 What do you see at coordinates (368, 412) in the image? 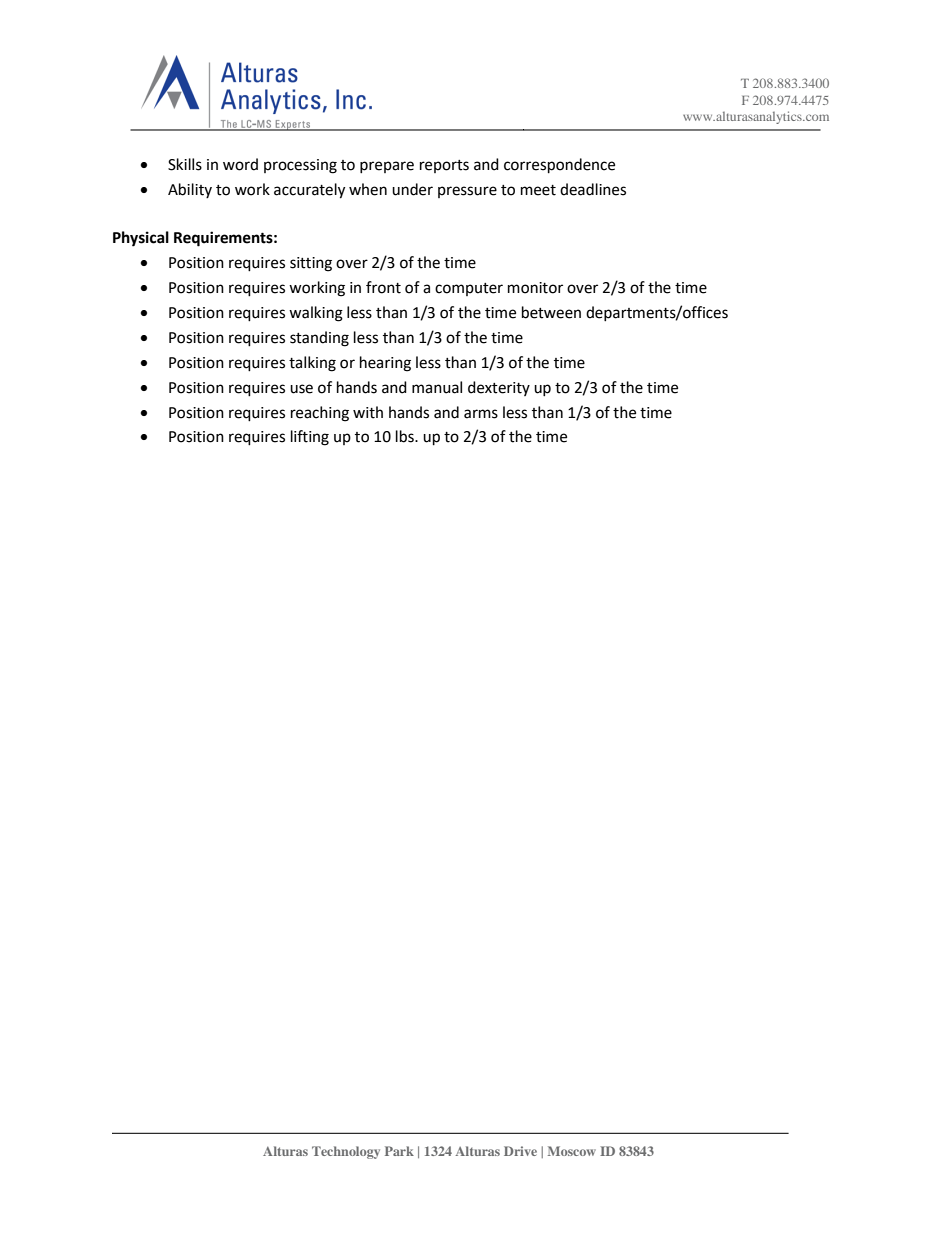
I see `with` at bounding box center [368, 412].
